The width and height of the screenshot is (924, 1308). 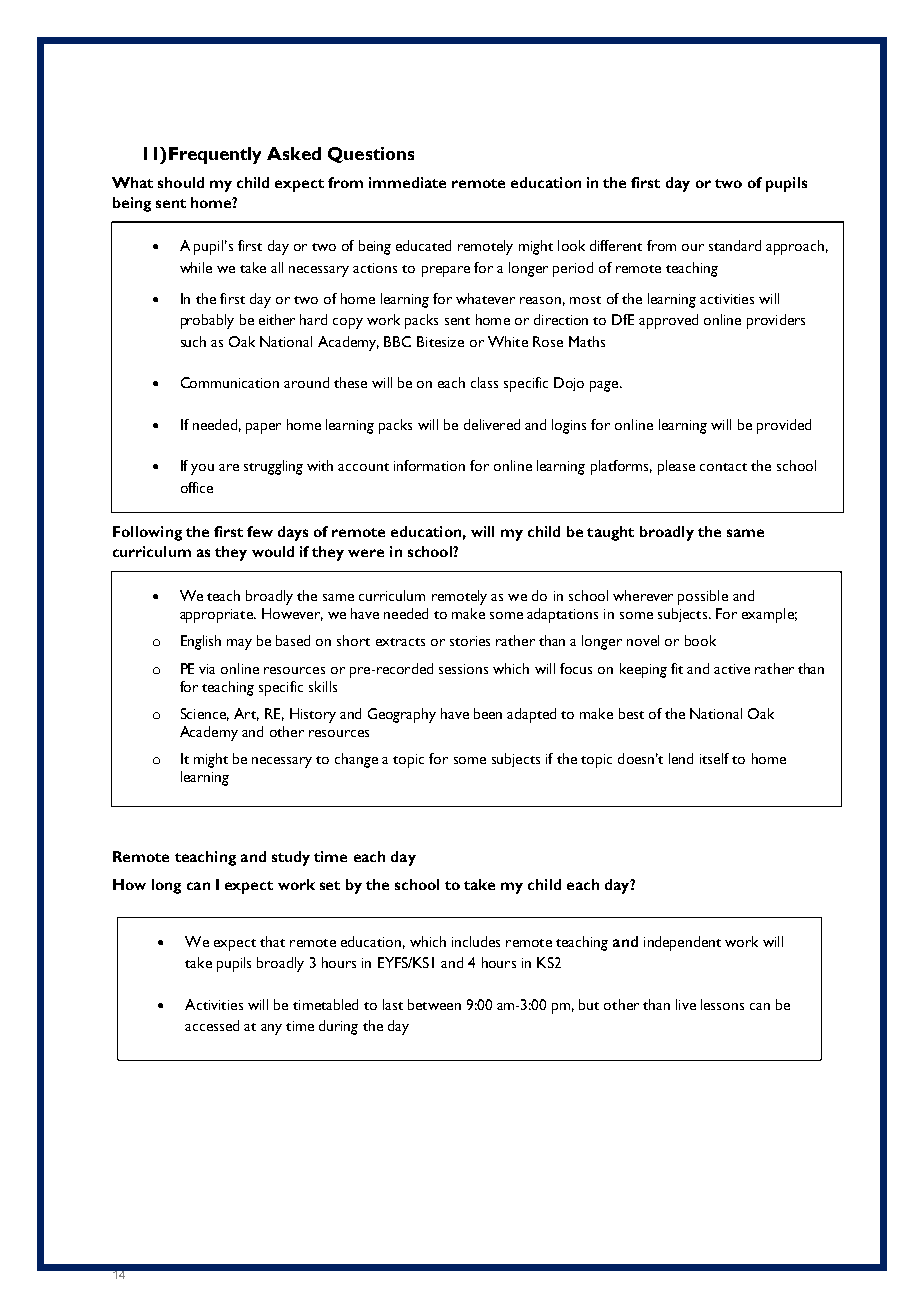 I want to click on appropriate, so click(x=217, y=616).
